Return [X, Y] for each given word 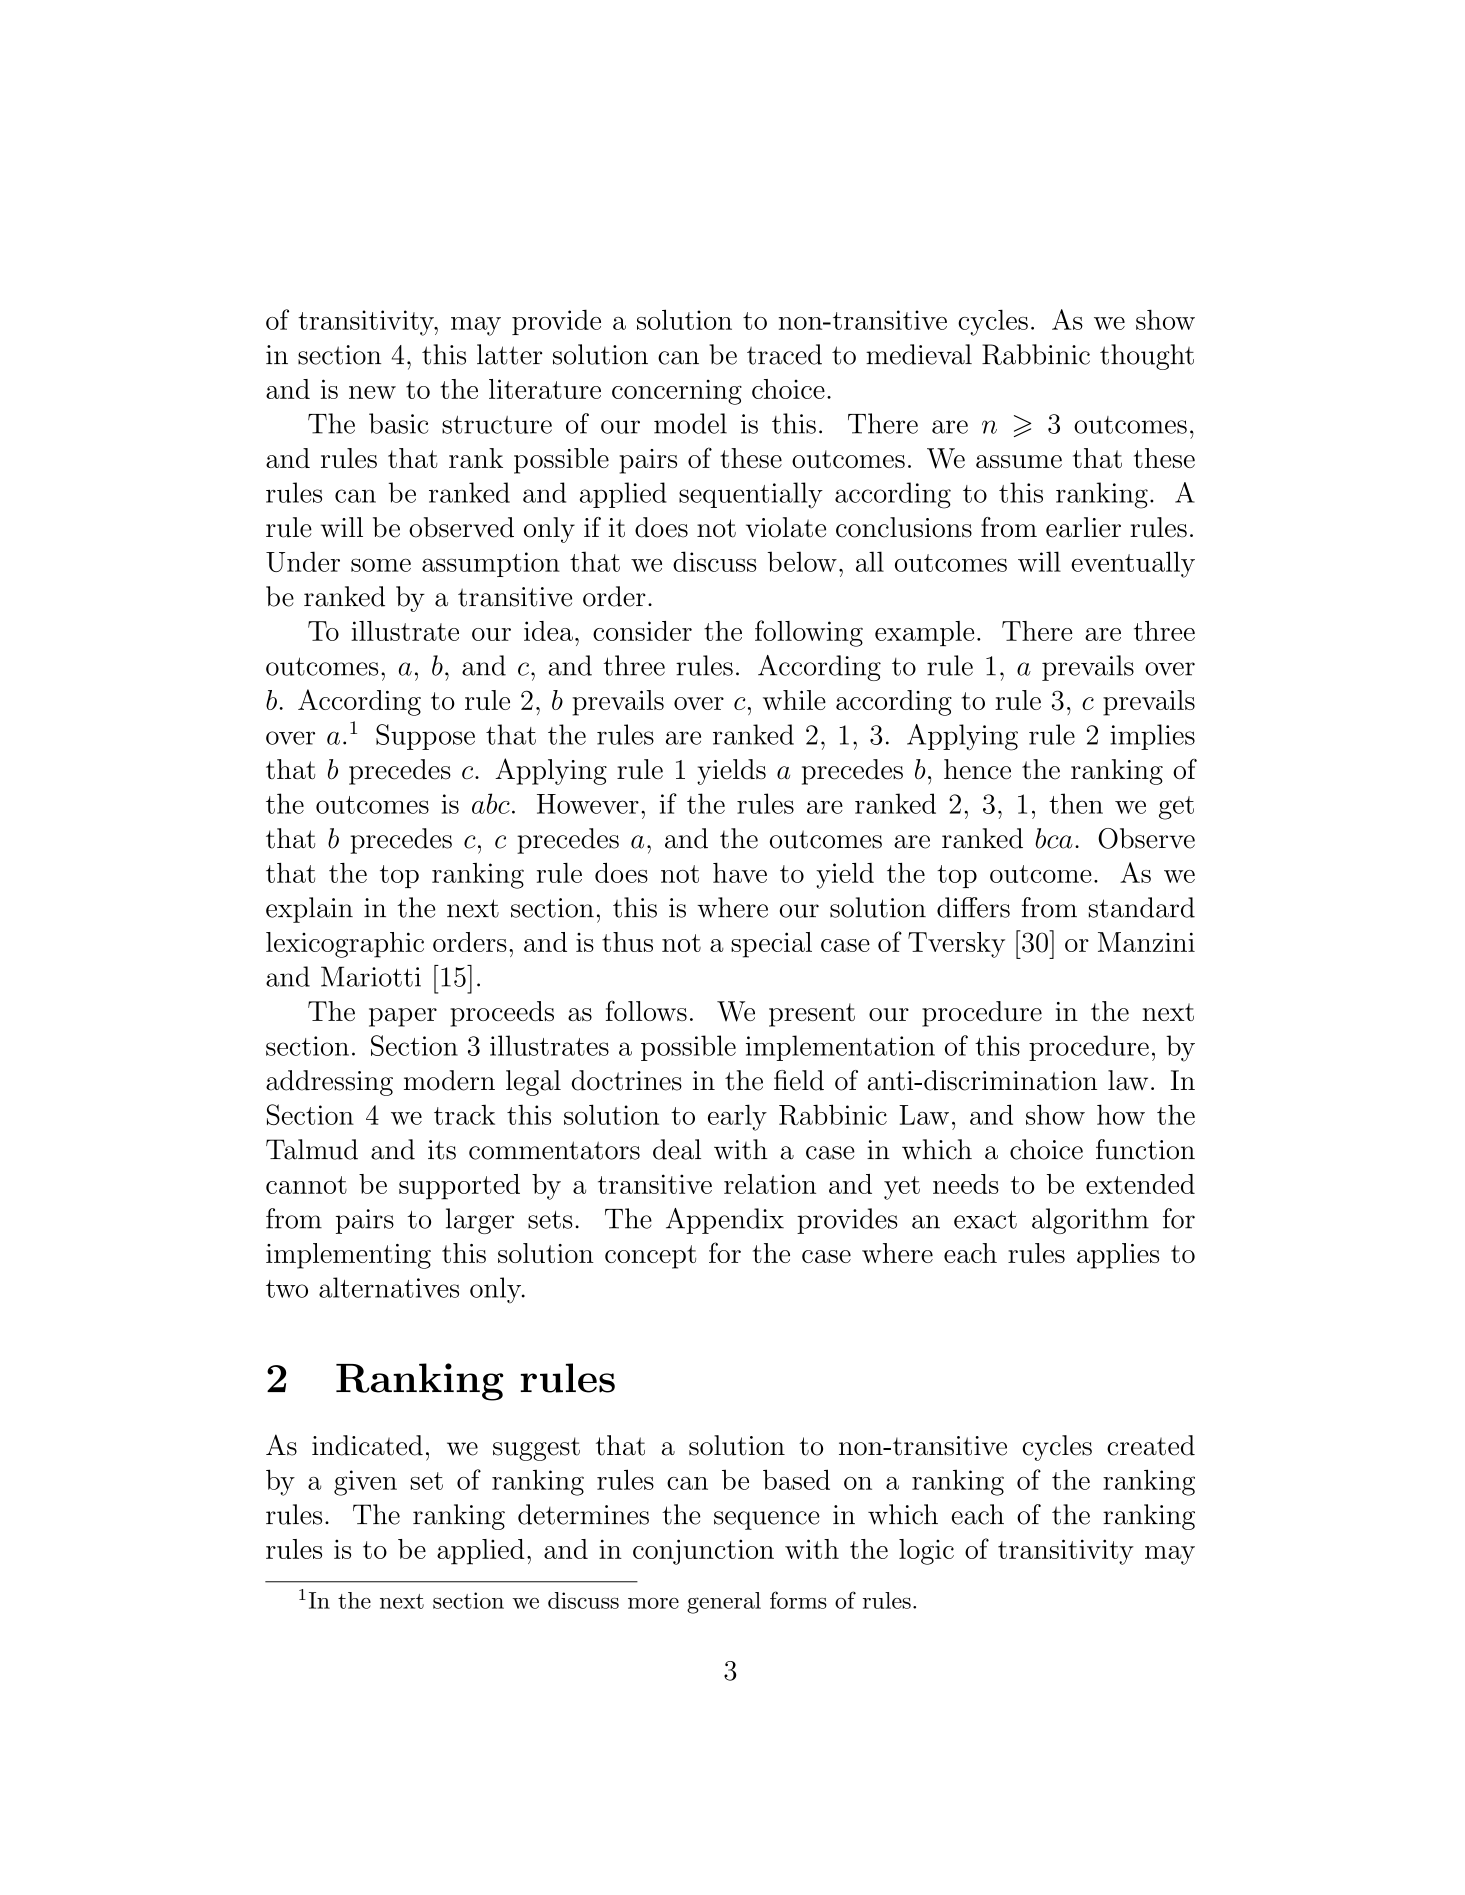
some [381, 565]
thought [1147, 357]
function [1145, 1149]
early [737, 1117]
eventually [1133, 564]
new [372, 392]
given [365, 1483]
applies [1118, 1256]
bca [1054, 838]
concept [650, 1257]
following [809, 633]
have [740, 873]
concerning [677, 392]
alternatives [389, 1287]
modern [449, 1080]
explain [309, 910]
